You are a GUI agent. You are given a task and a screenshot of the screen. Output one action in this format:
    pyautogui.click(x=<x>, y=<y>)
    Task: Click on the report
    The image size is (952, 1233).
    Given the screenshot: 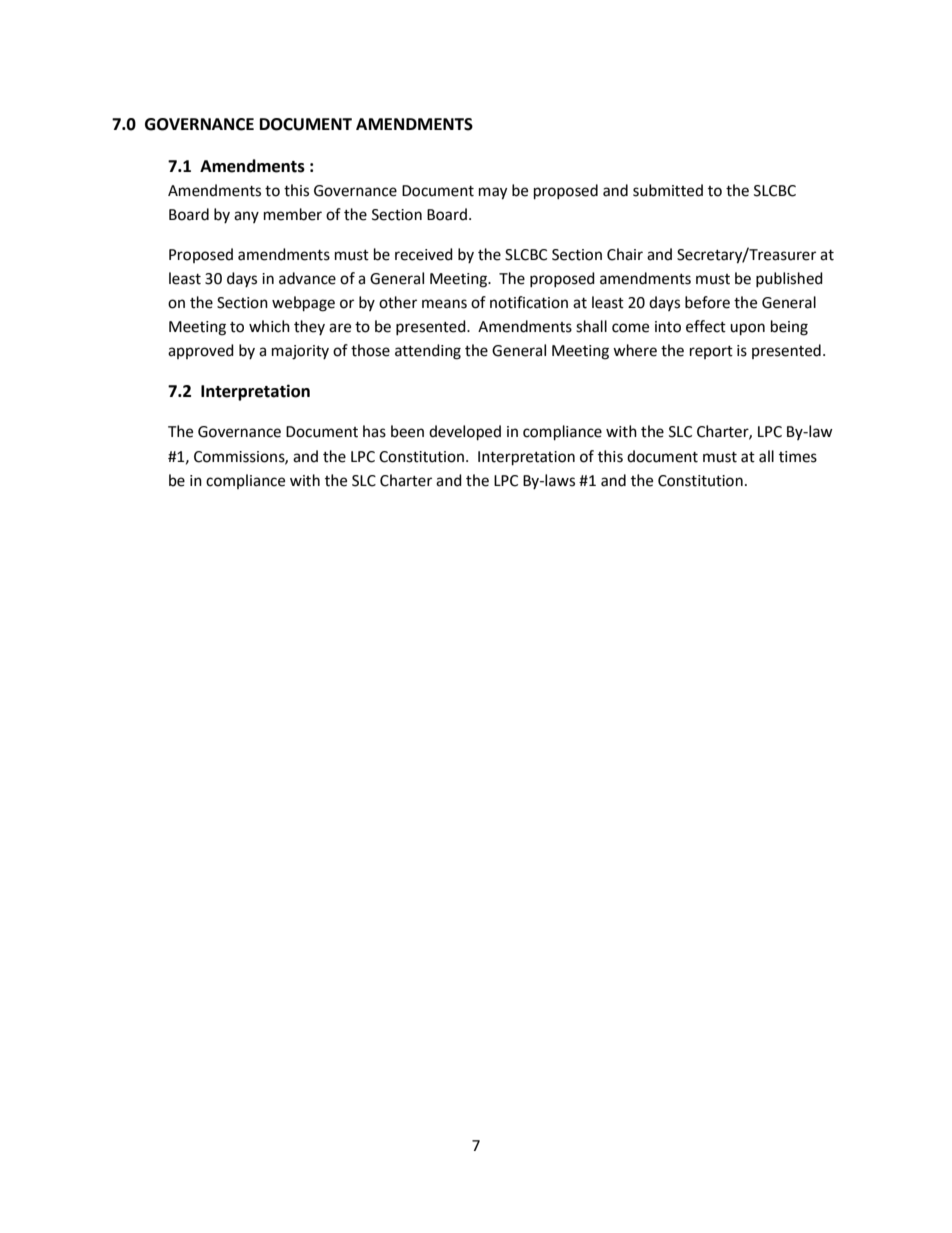 What is the action you would take?
    pyautogui.click(x=711, y=352)
